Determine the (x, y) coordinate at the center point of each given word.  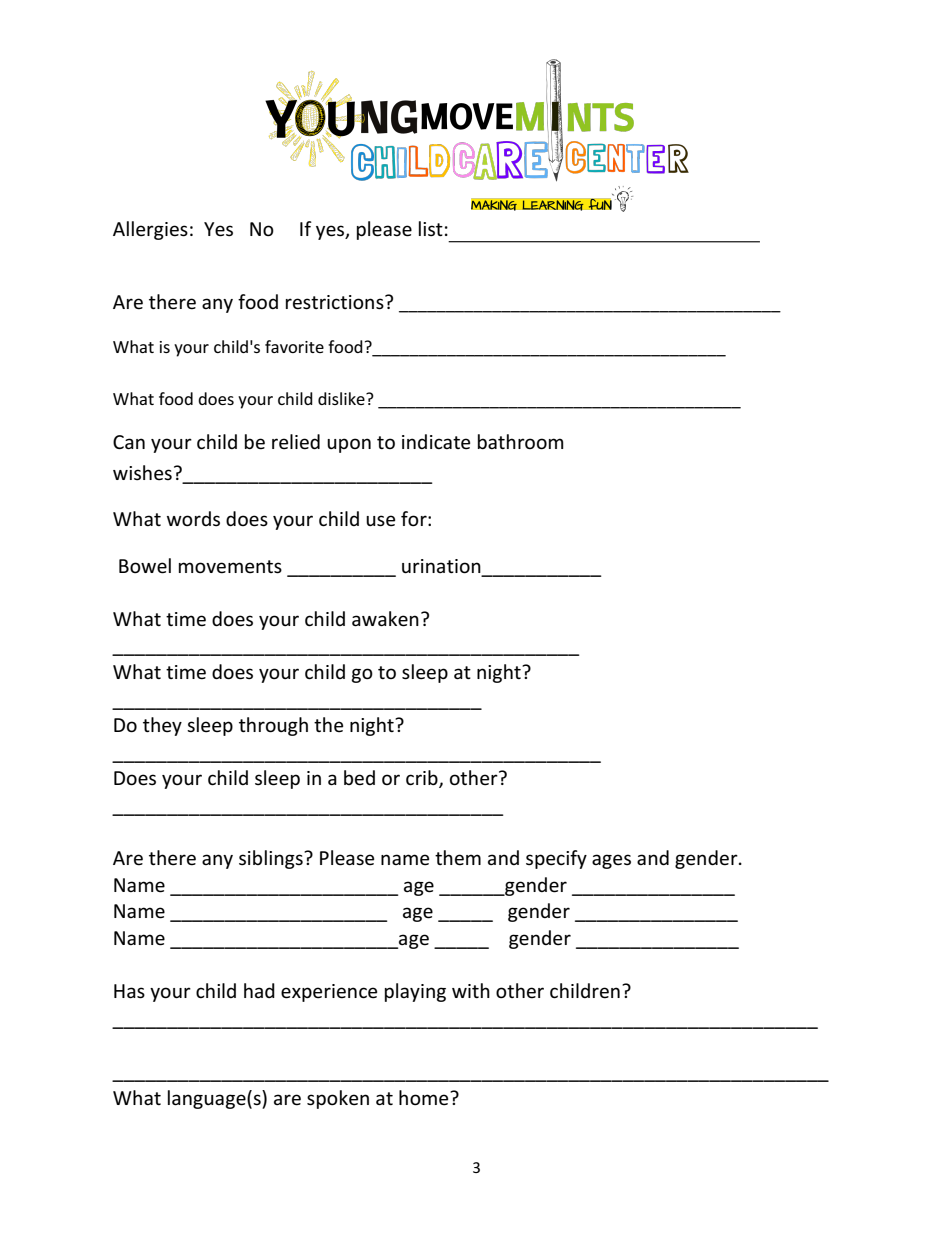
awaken (385, 619)
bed (359, 778)
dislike (342, 398)
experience (329, 993)
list (431, 229)
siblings (272, 859)
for (415, 519)
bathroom (521, 442)
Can (129, 442)
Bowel (145, 566)
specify (556, 859)
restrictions (336, 302)
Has (129, 991)
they (162, 726)
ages (611, 861)
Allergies (150, 230)
